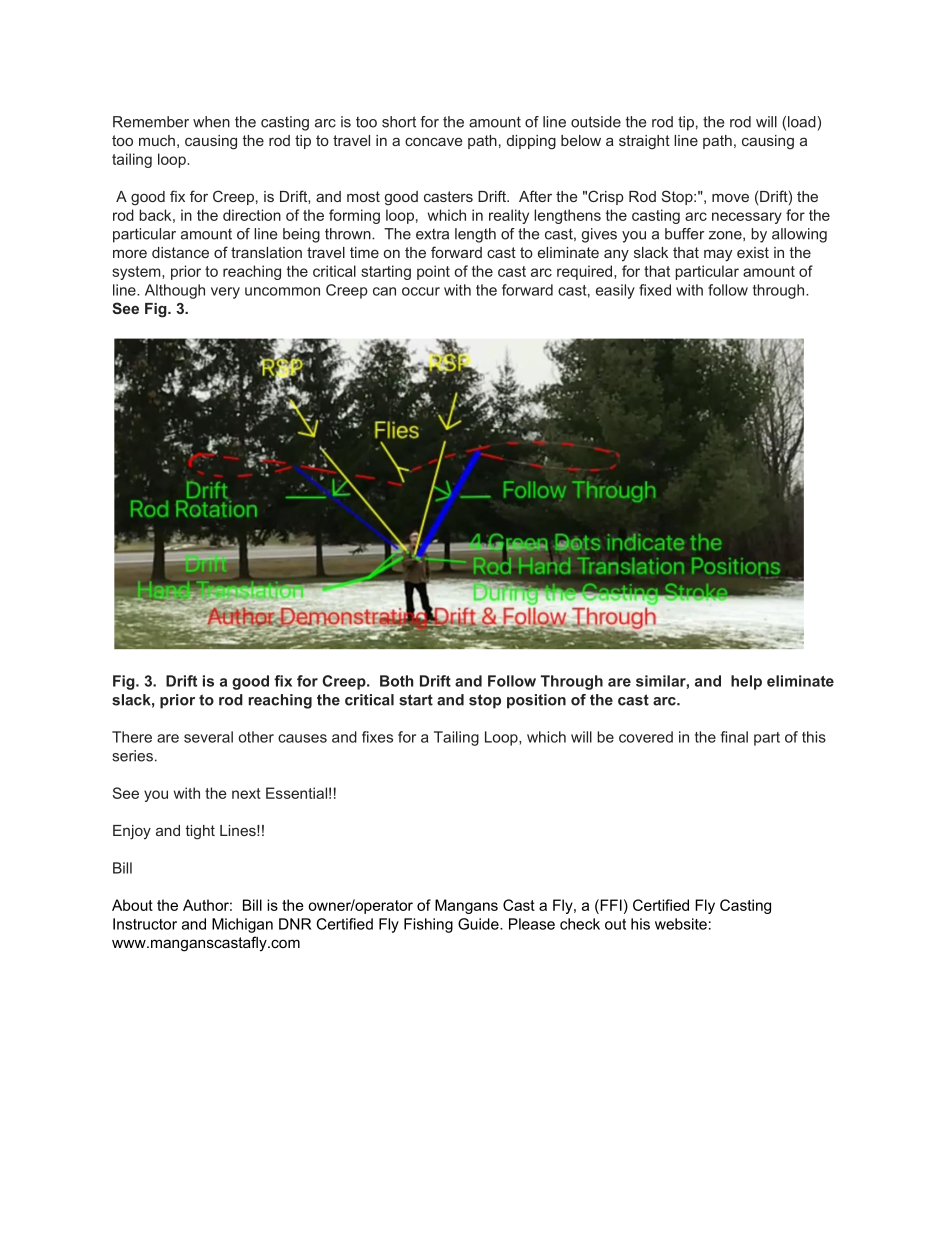 The height and width of the document is (1233, 952). Describe the element at coordinates (746, 682) in the document. I see `help` at that location.
